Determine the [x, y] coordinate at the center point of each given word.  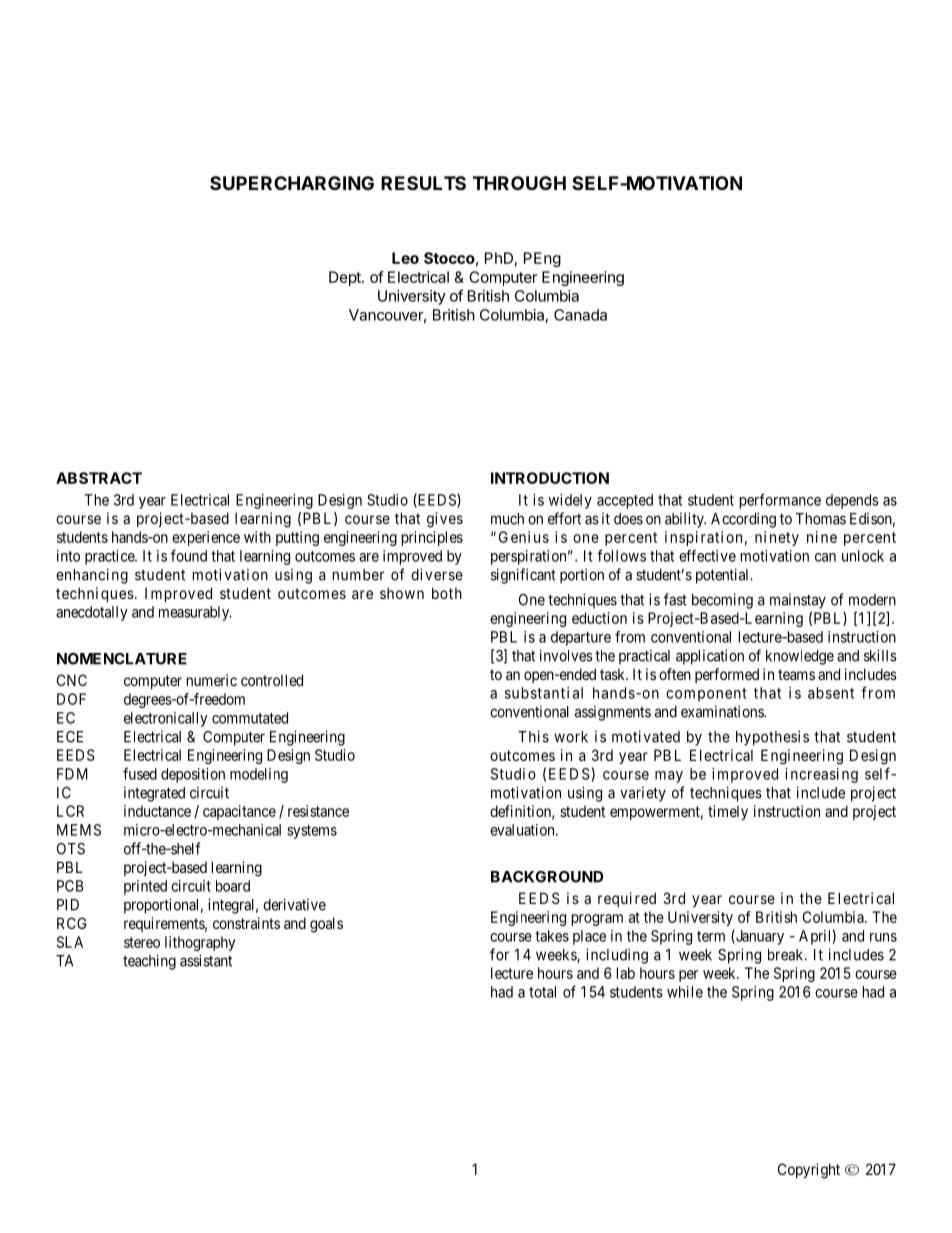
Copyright [809, 1171]
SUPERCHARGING [292, 183]
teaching [149, 962]
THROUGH [519, 183]
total [542, 992]
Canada [580, 315]
